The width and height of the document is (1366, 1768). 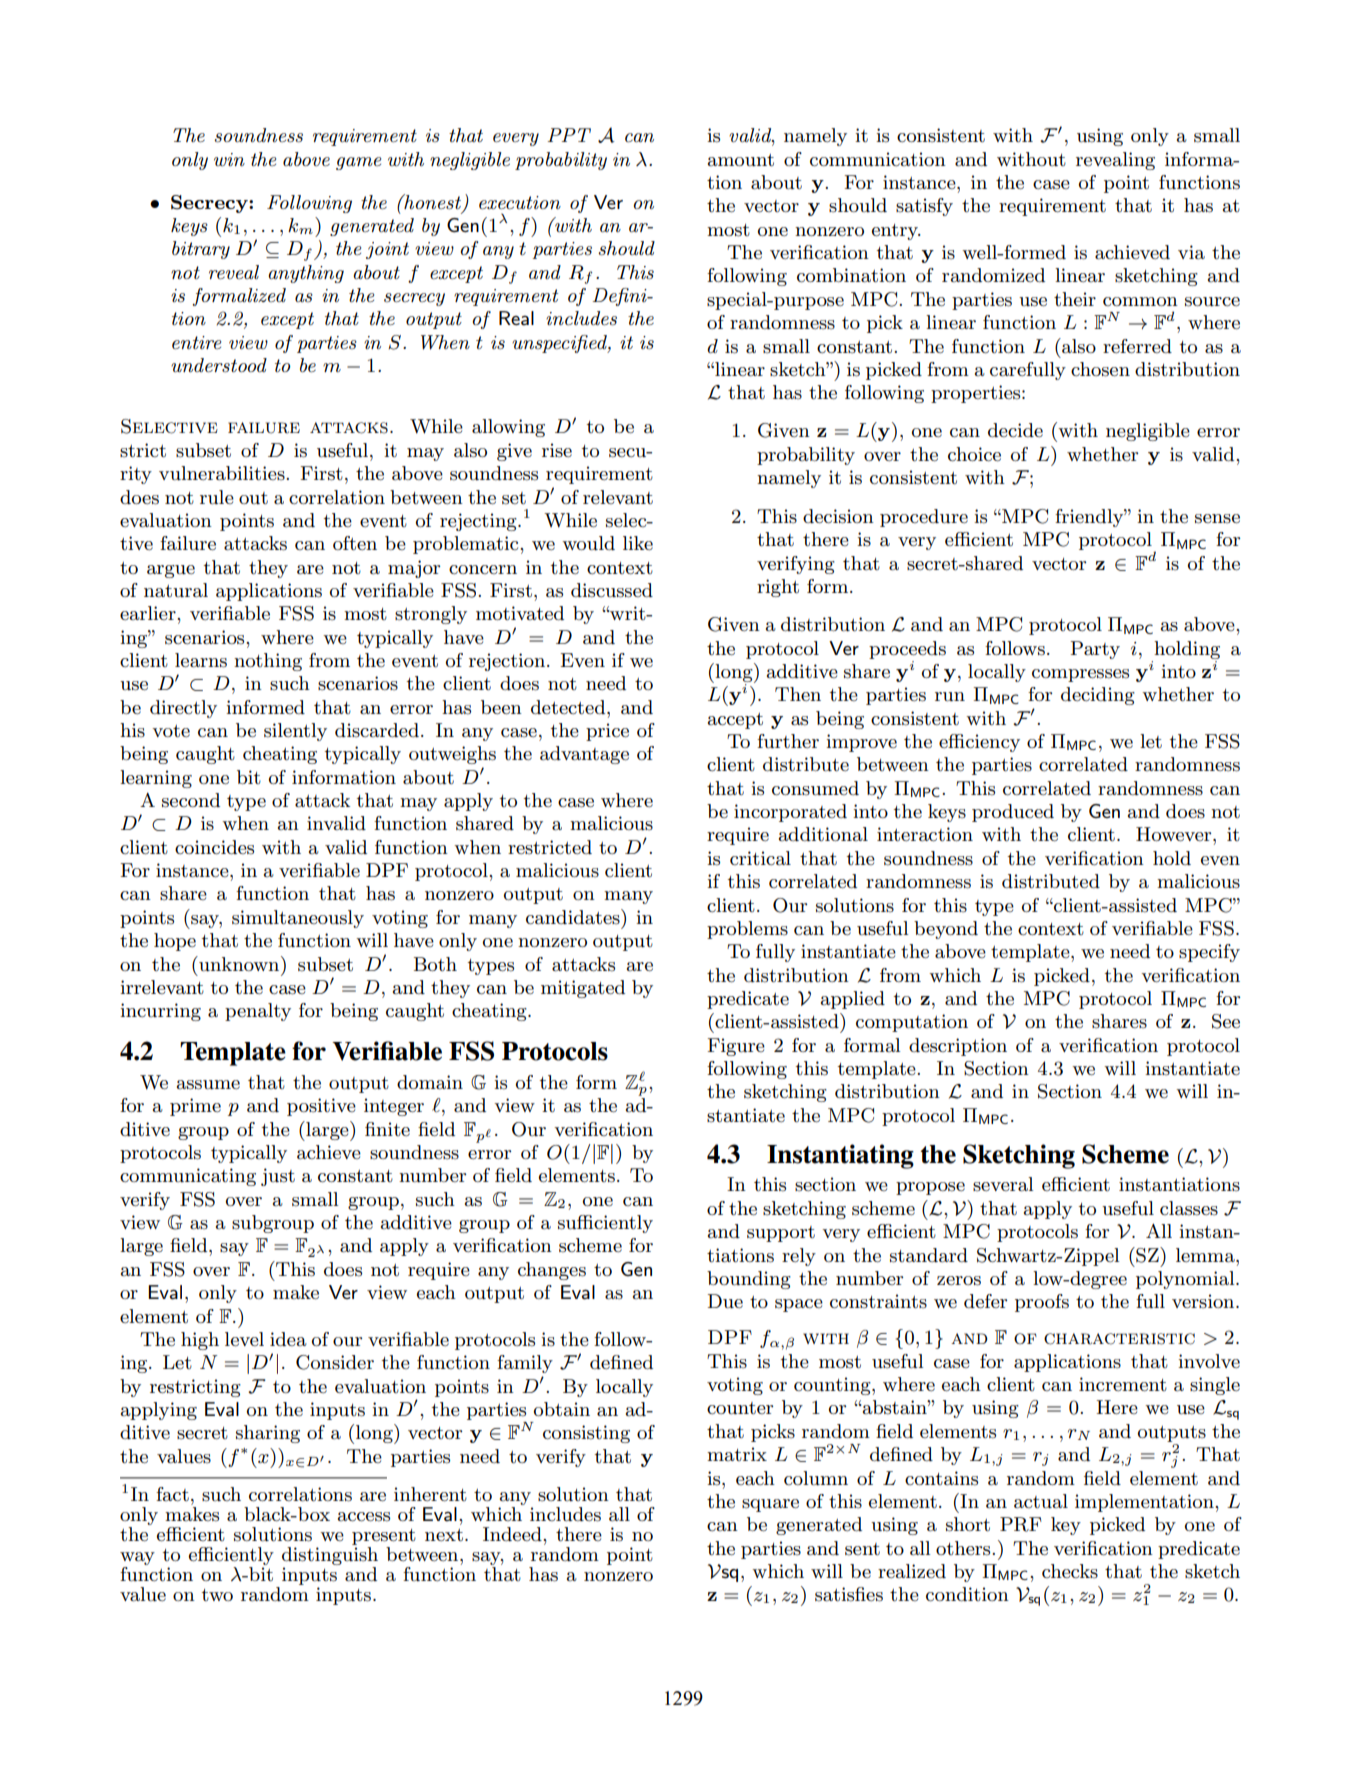 I want to click on nothing, so click(x=268, y=662).
